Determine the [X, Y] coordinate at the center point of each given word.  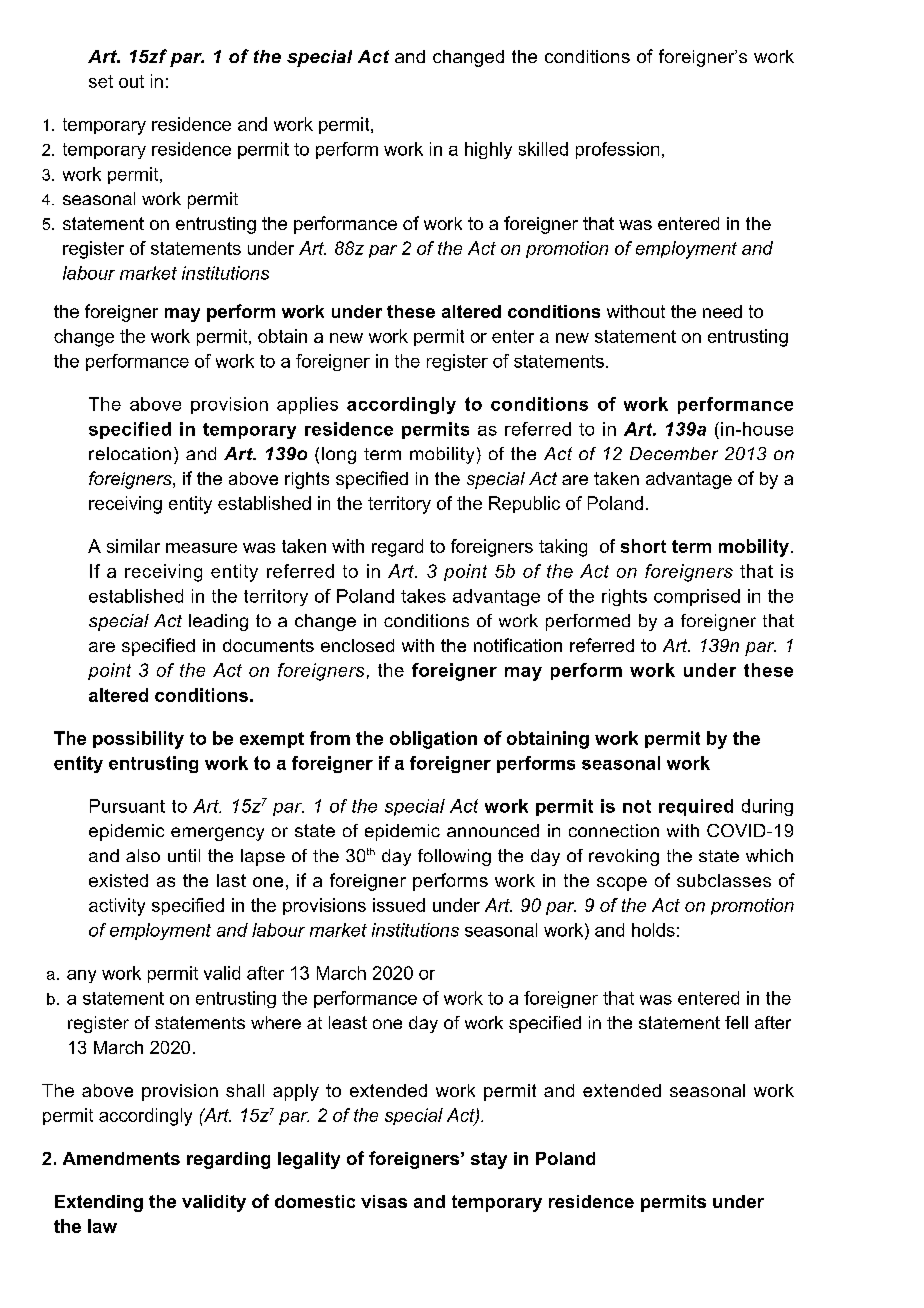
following [454, 857]
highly [488, 150]
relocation [130, 453]
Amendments [121, 1158]
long [339, 455]
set [101, 81]
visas [384, 1201]
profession [617, 150]
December [674, 453]
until [184, 855]
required [696, 807]
